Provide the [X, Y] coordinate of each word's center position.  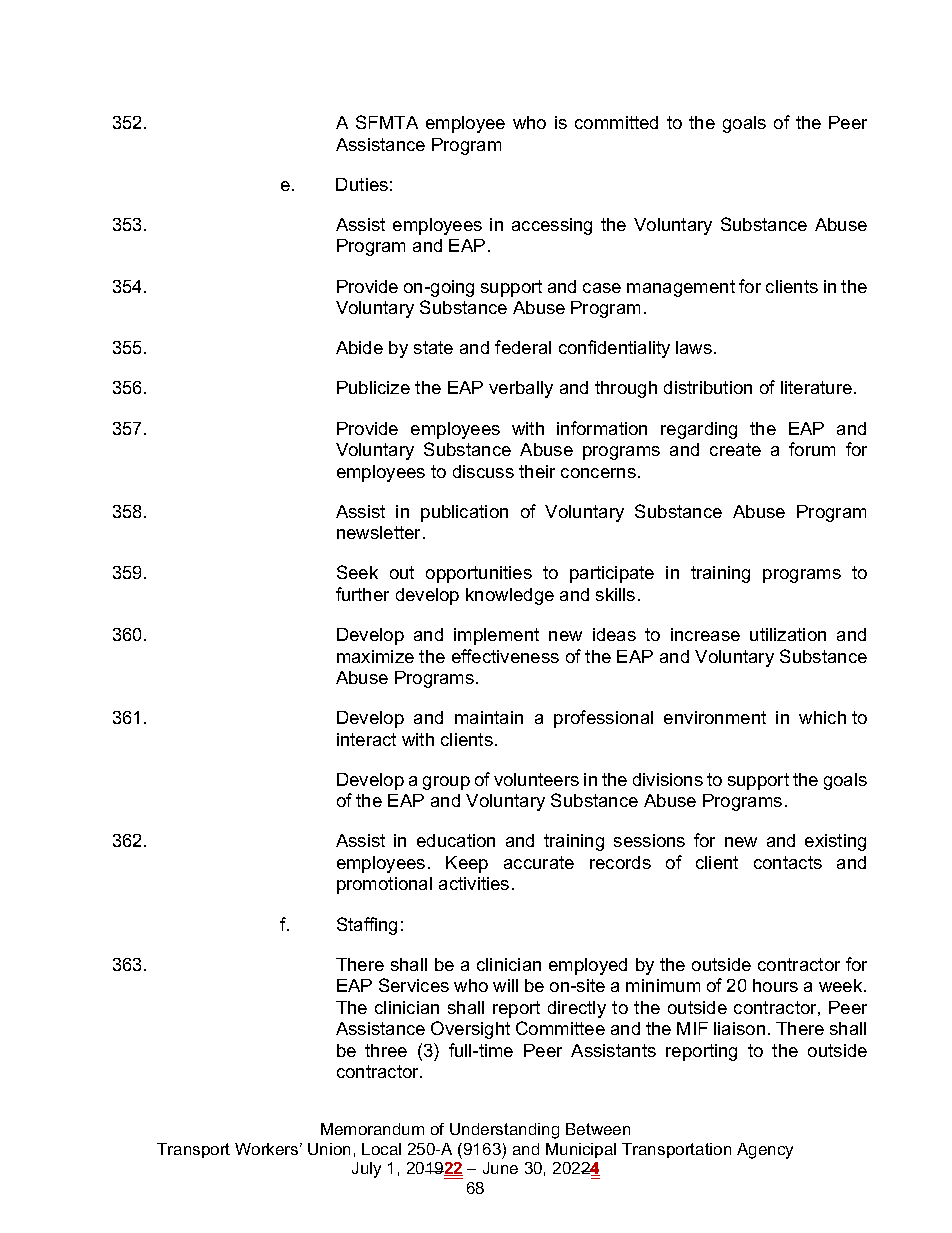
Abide [359, 347]
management [681, 288]
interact [366, 739]
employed [588, 966]
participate [612, 574]
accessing [552, 226]
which [822, 717]
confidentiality [614, 349]
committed [616, 122]
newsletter [380, 532]
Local [381, 1149]
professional [603, 719]
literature [816, 387]
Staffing [367, 926]
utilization [788, 634]
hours [775, 985]
